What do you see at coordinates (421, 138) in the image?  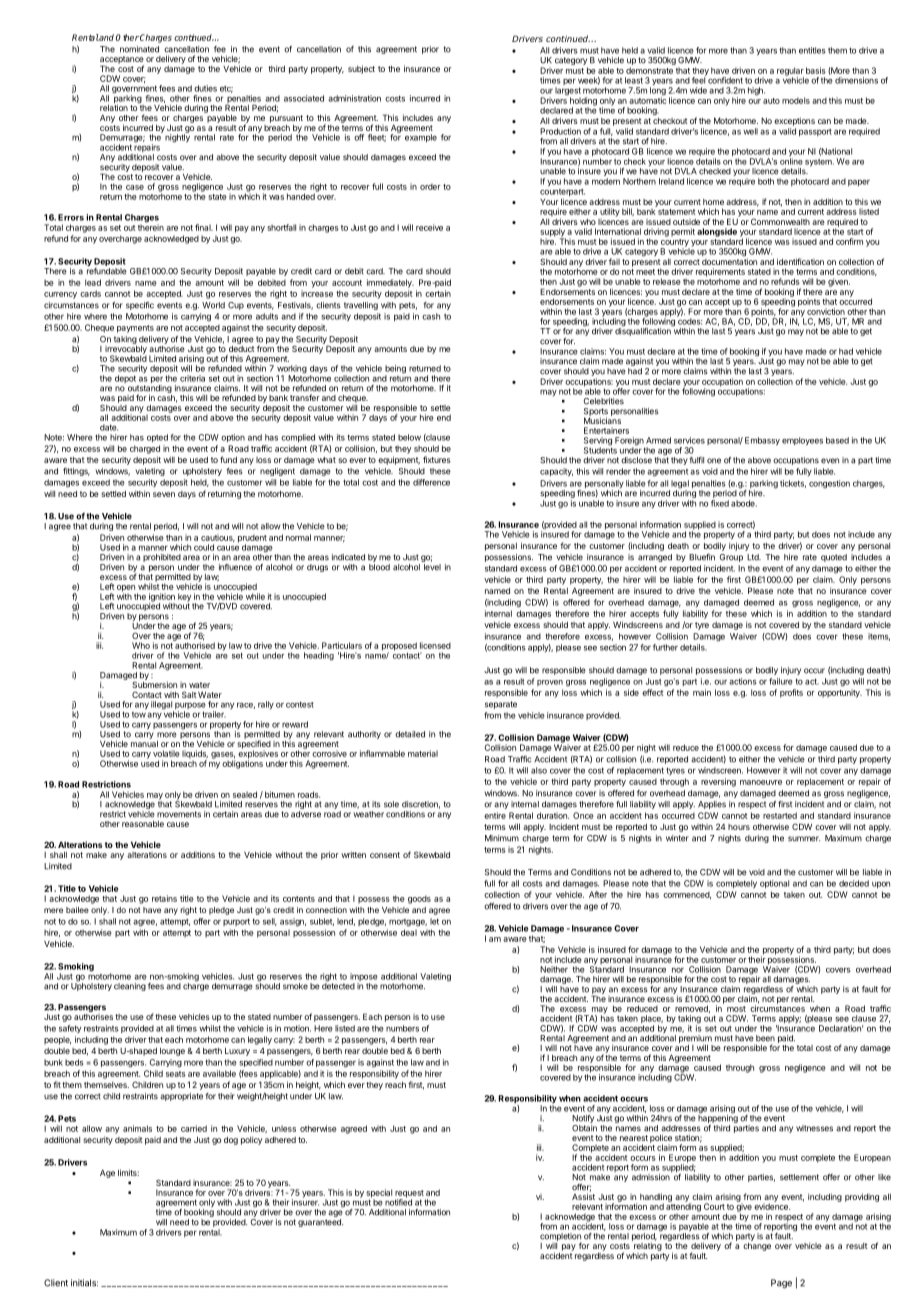 I see `example` at bounding box center [421, 138].
